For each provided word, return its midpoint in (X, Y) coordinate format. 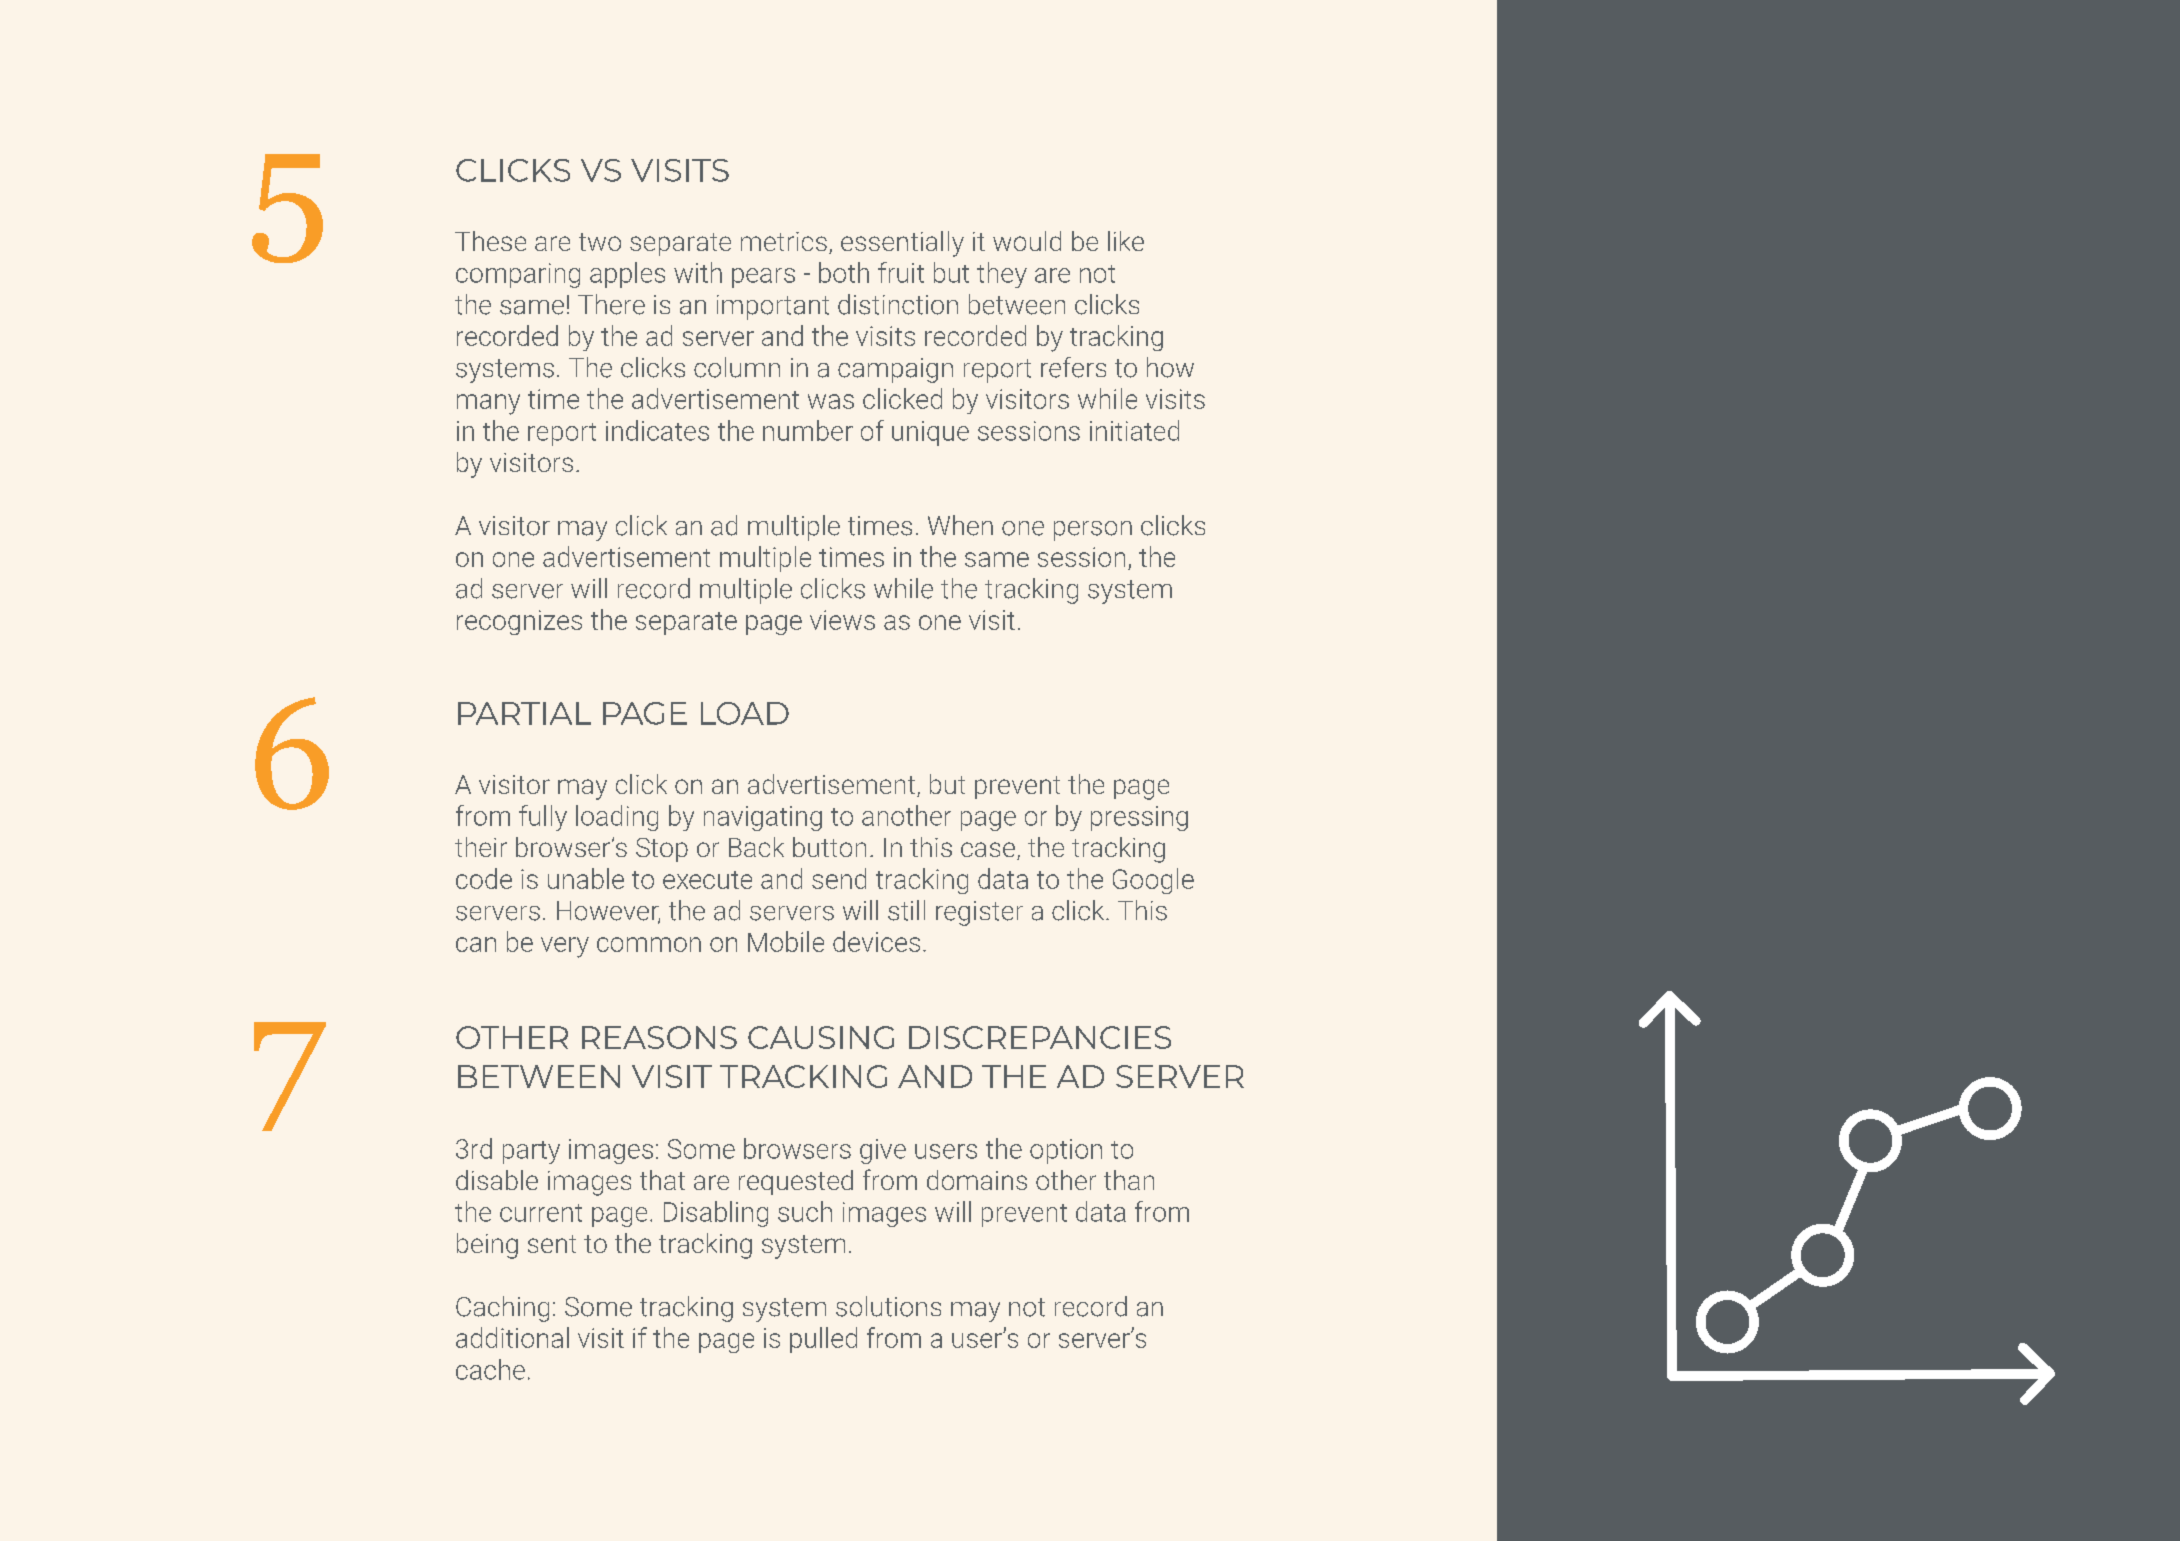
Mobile (786, 941)
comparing (518, 275)
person (1093, 531)
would (1027, 241)
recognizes (519, 622)
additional (512, 1337)
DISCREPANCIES (1040, 1037)
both (844, 272)
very (565, 947)
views (842, 620)
